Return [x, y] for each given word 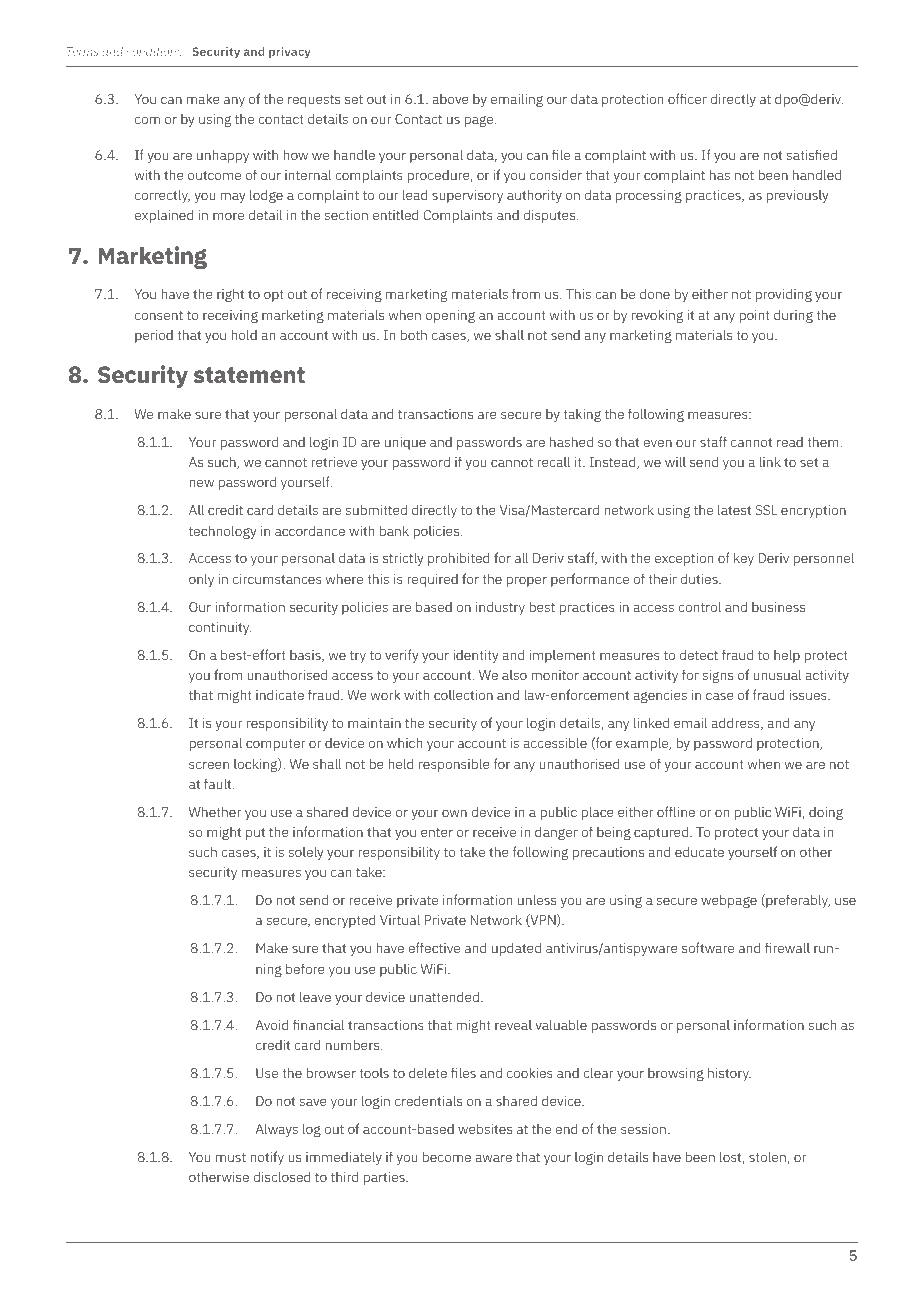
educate [699, 851]
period [154, 336]
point [754, 316]
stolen [768, 1157]
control [699, 606]
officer [687, 98]
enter [437, 832]
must [231, 1157]
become [447, 1156]
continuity [220, 628]
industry [500, 608]
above [450, 99]
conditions [154, 51]
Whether [215, 811]
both [414, 334]
